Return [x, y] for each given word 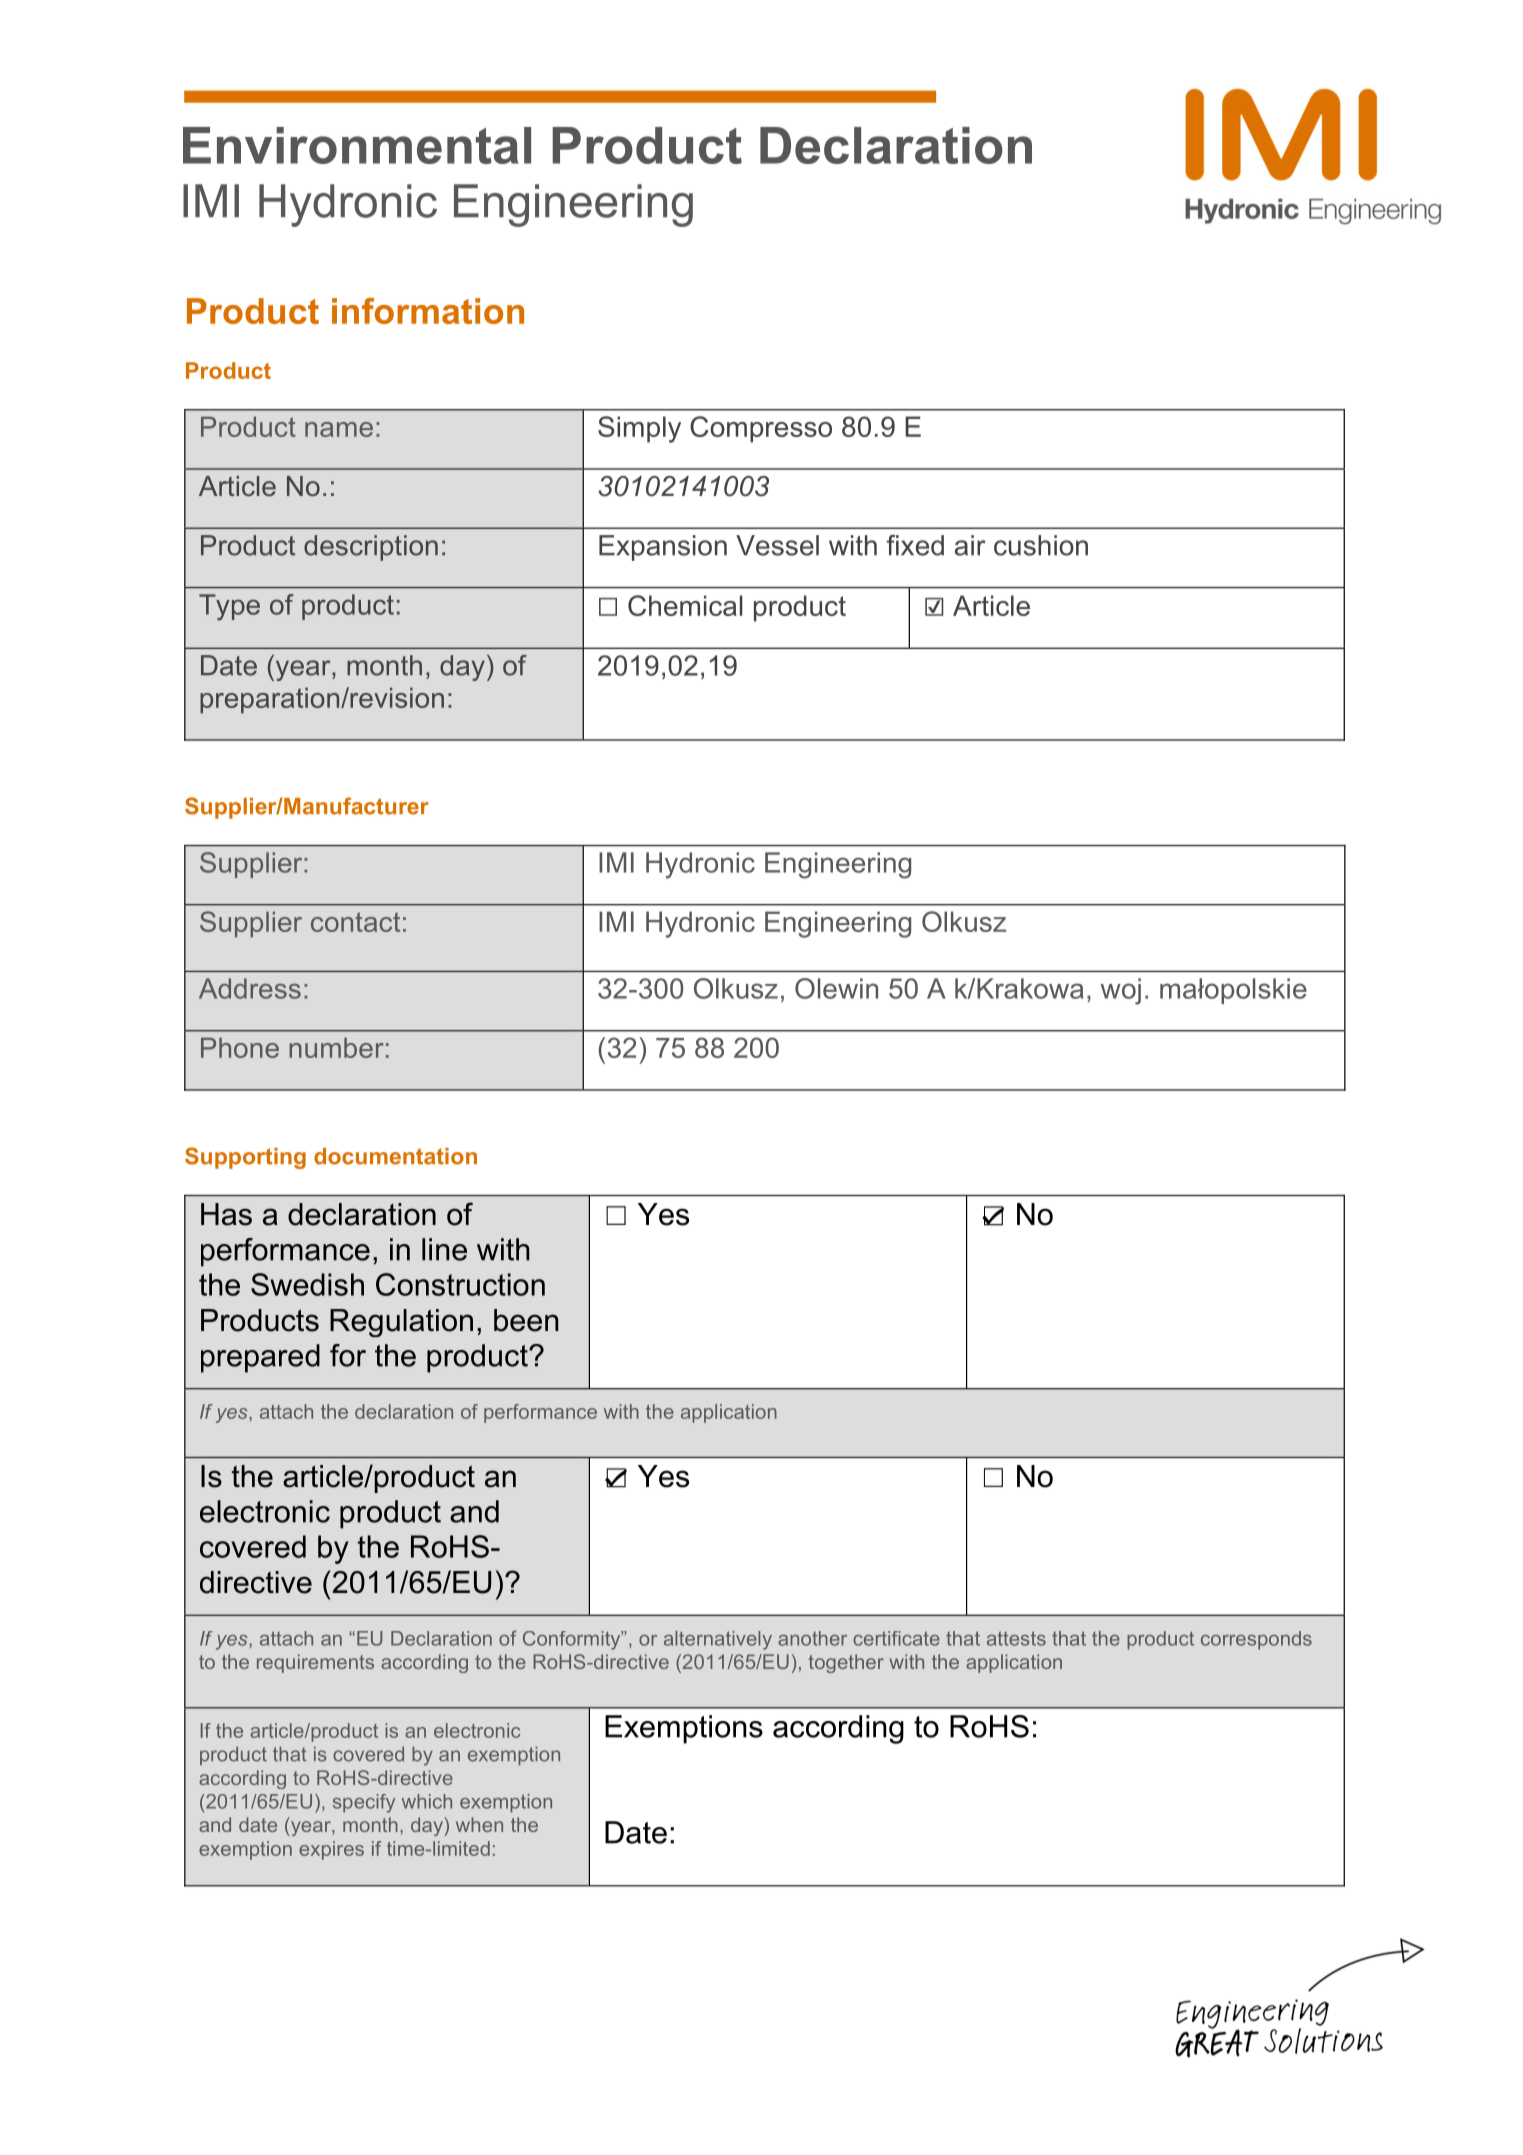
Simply [639, 429]
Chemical [685, 605]
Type [229, 607]
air [970, 545]
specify [364, 1803]
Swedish [307, 1284]
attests [1016, 1638]
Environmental [357, 145]
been [526, 1320]
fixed [915, 545]
